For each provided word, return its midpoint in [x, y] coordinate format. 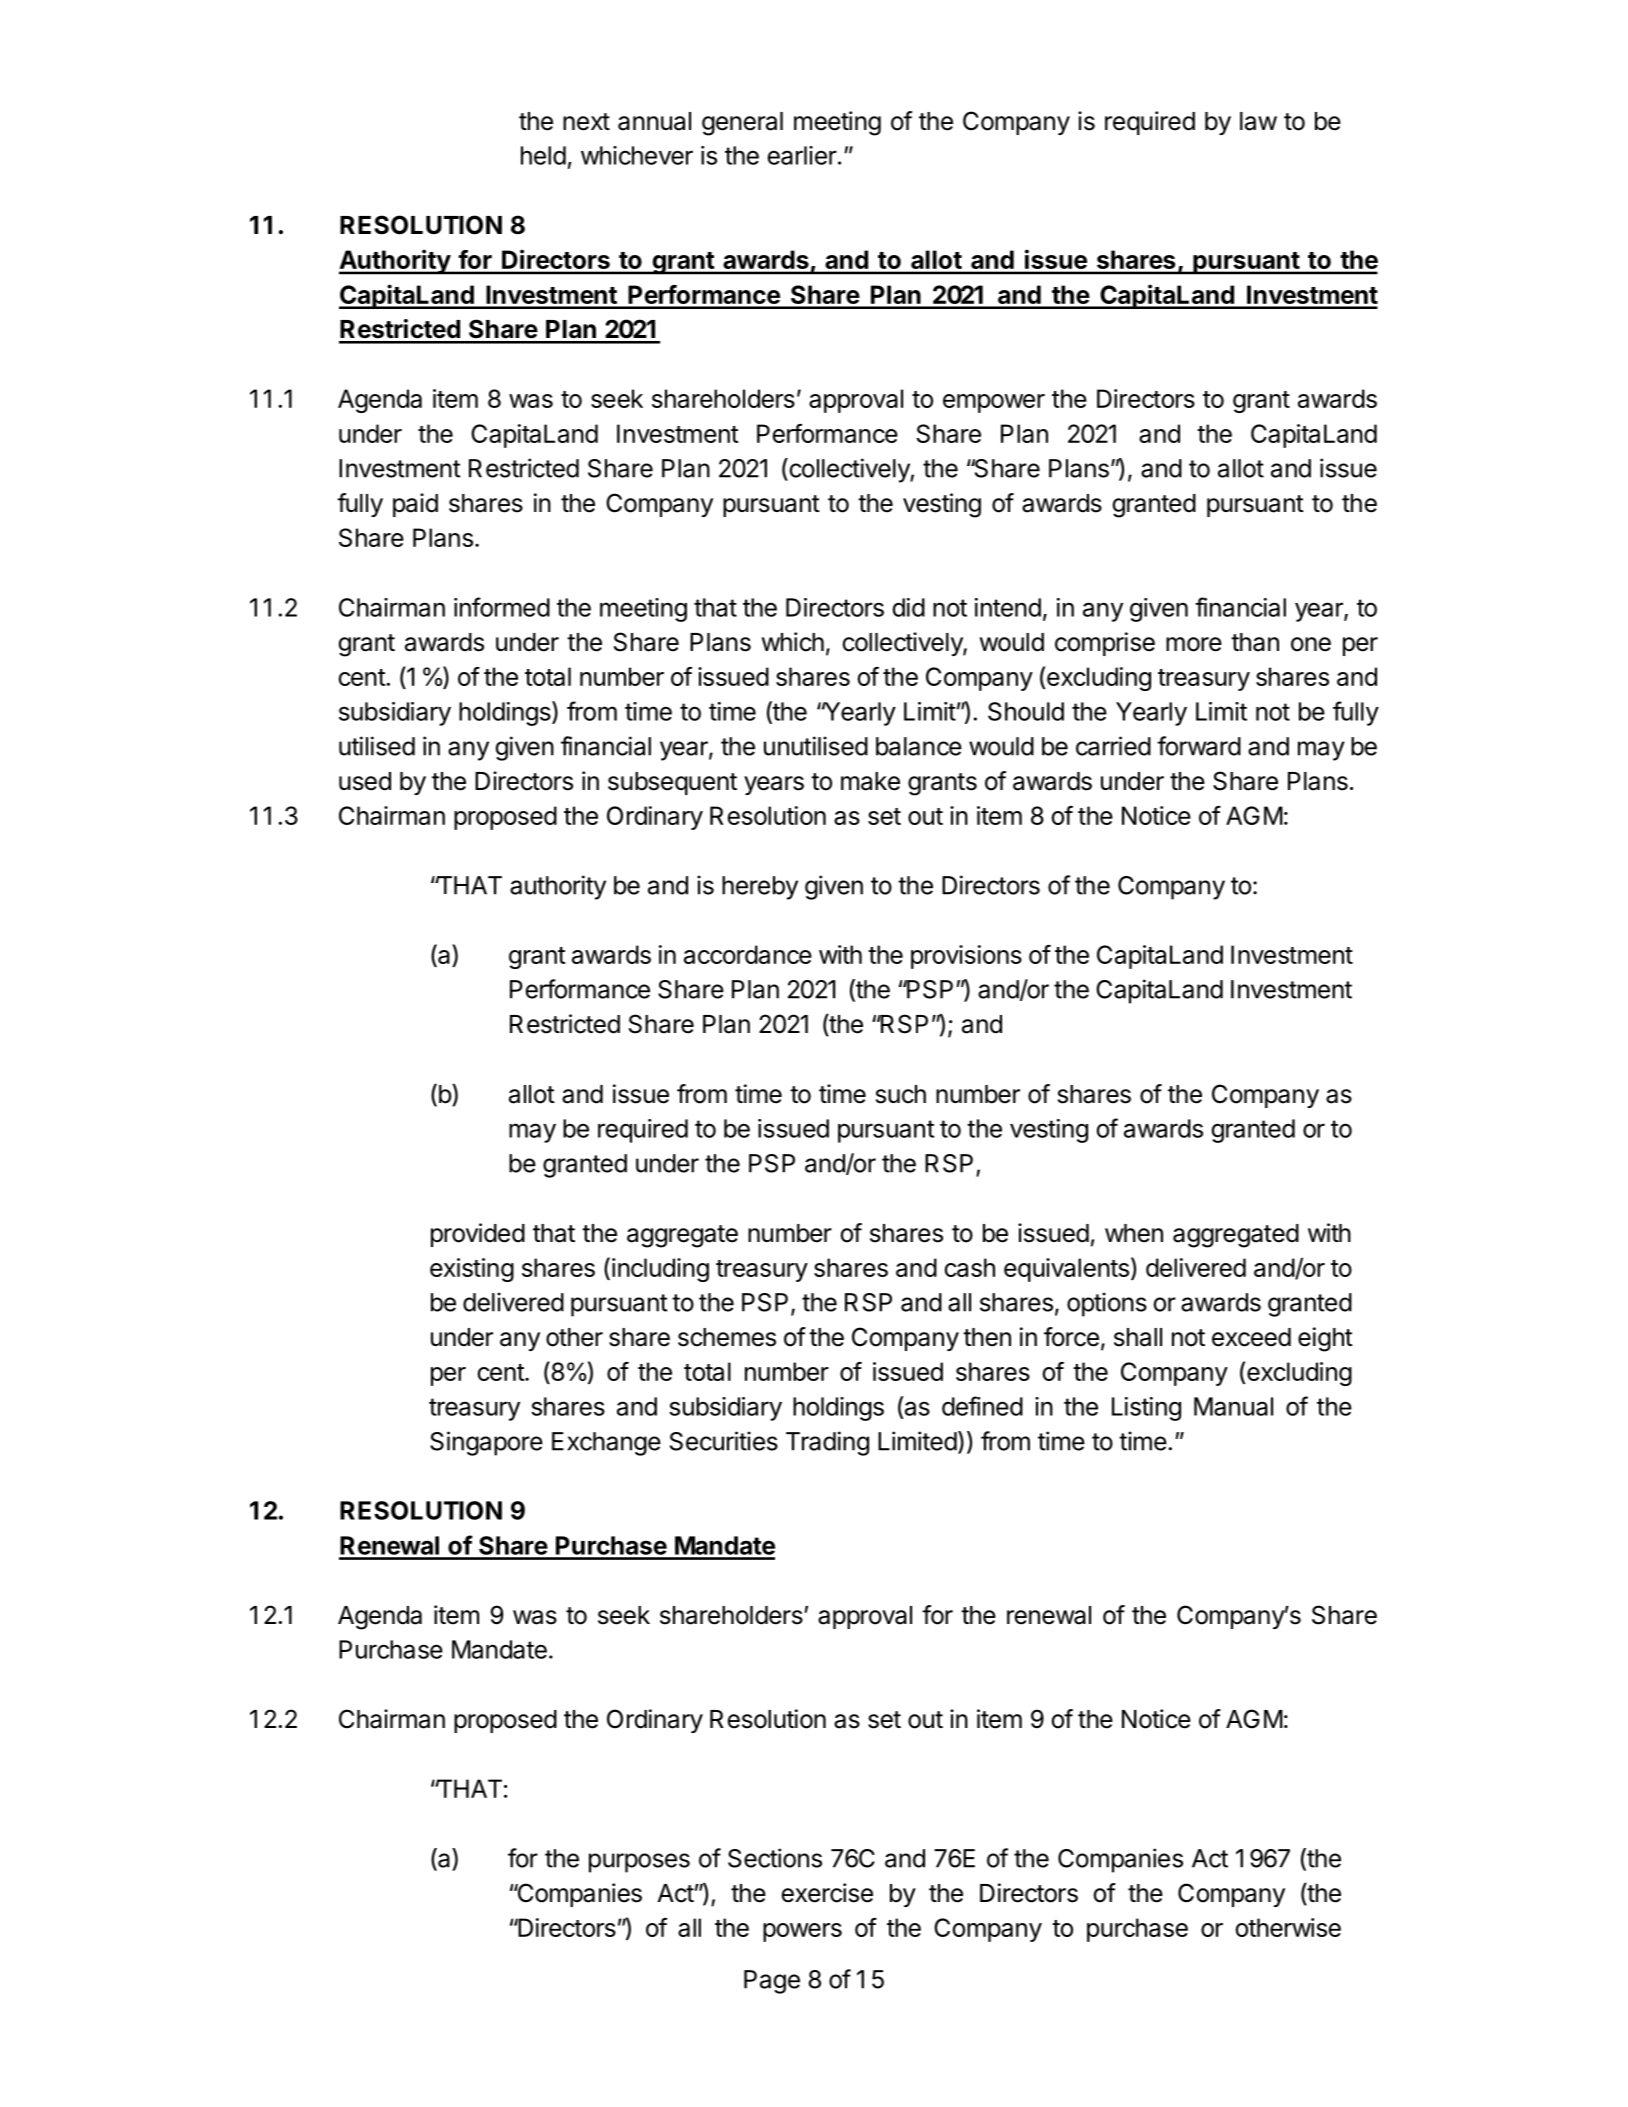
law [1258, 121]
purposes [639, 1863]
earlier [802, 155]
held [543, 155]
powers [802, 1932]
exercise [827, 1893]
